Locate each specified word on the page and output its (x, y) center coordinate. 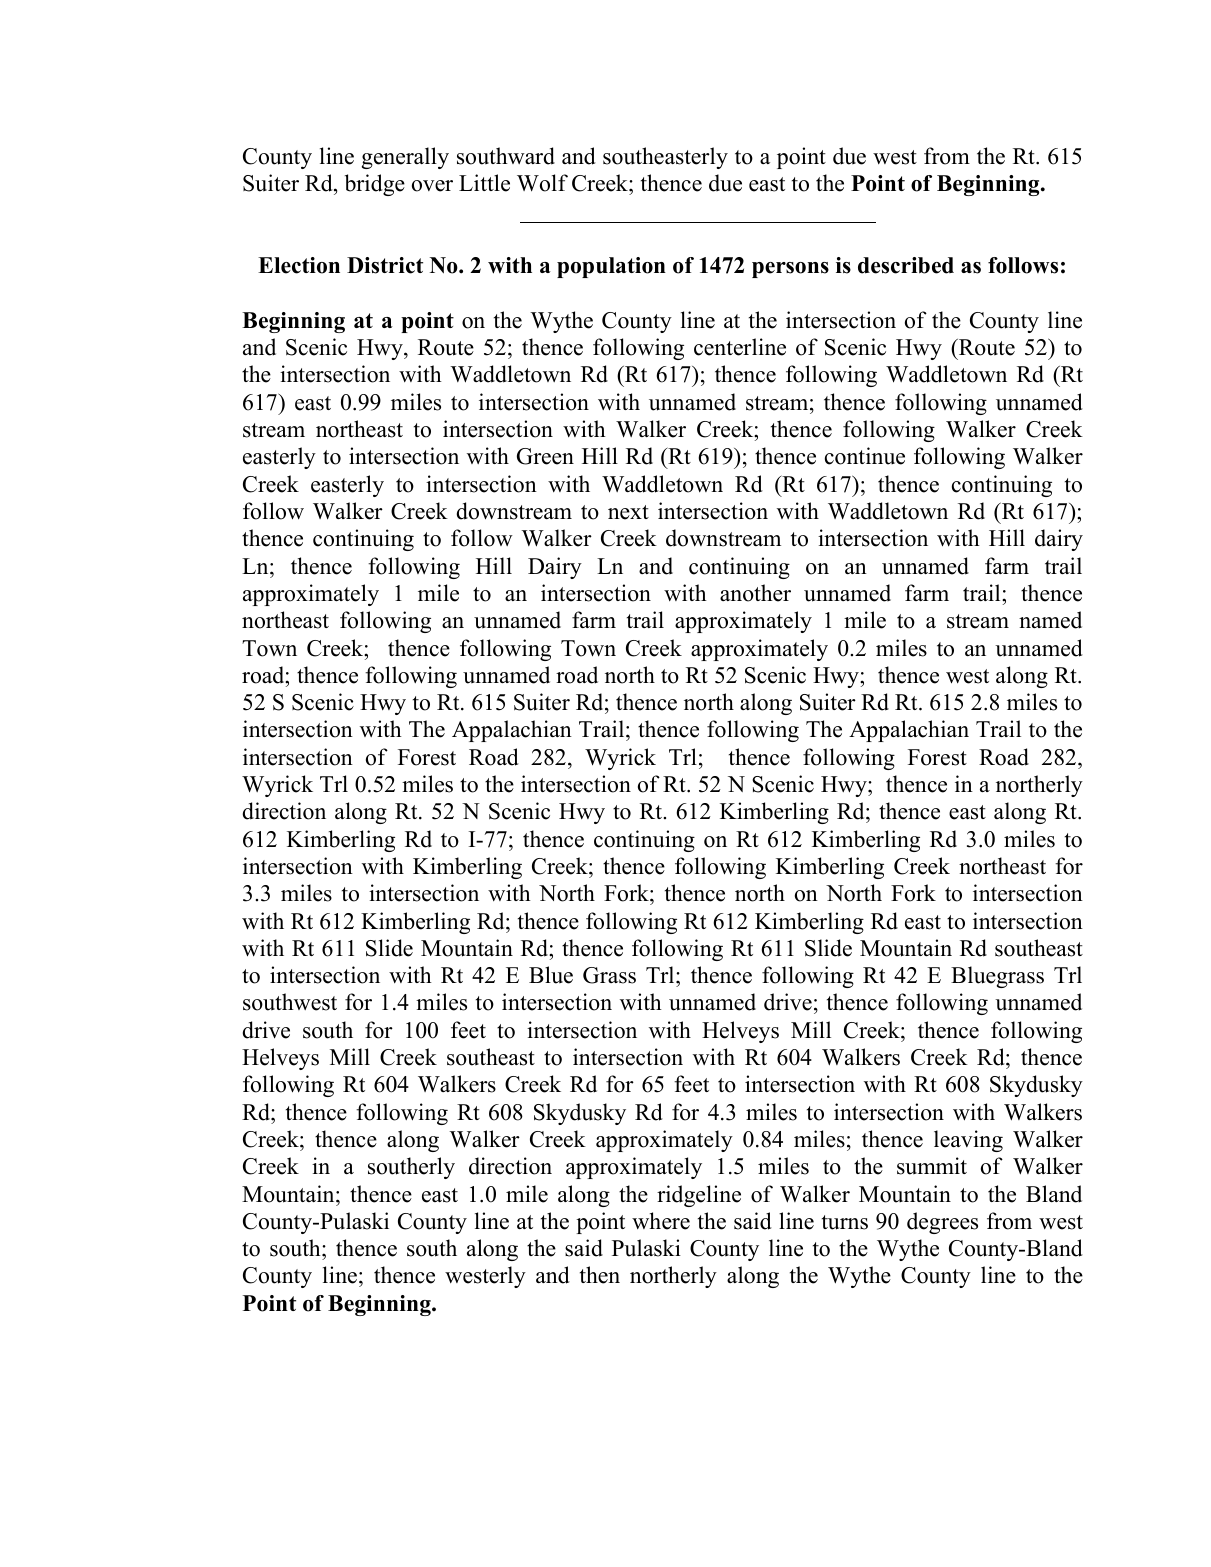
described (906, 265)
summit (932, 1166)
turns (845, 1222)
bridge (375, 185)
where (661, 1221)
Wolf (542, 183)
